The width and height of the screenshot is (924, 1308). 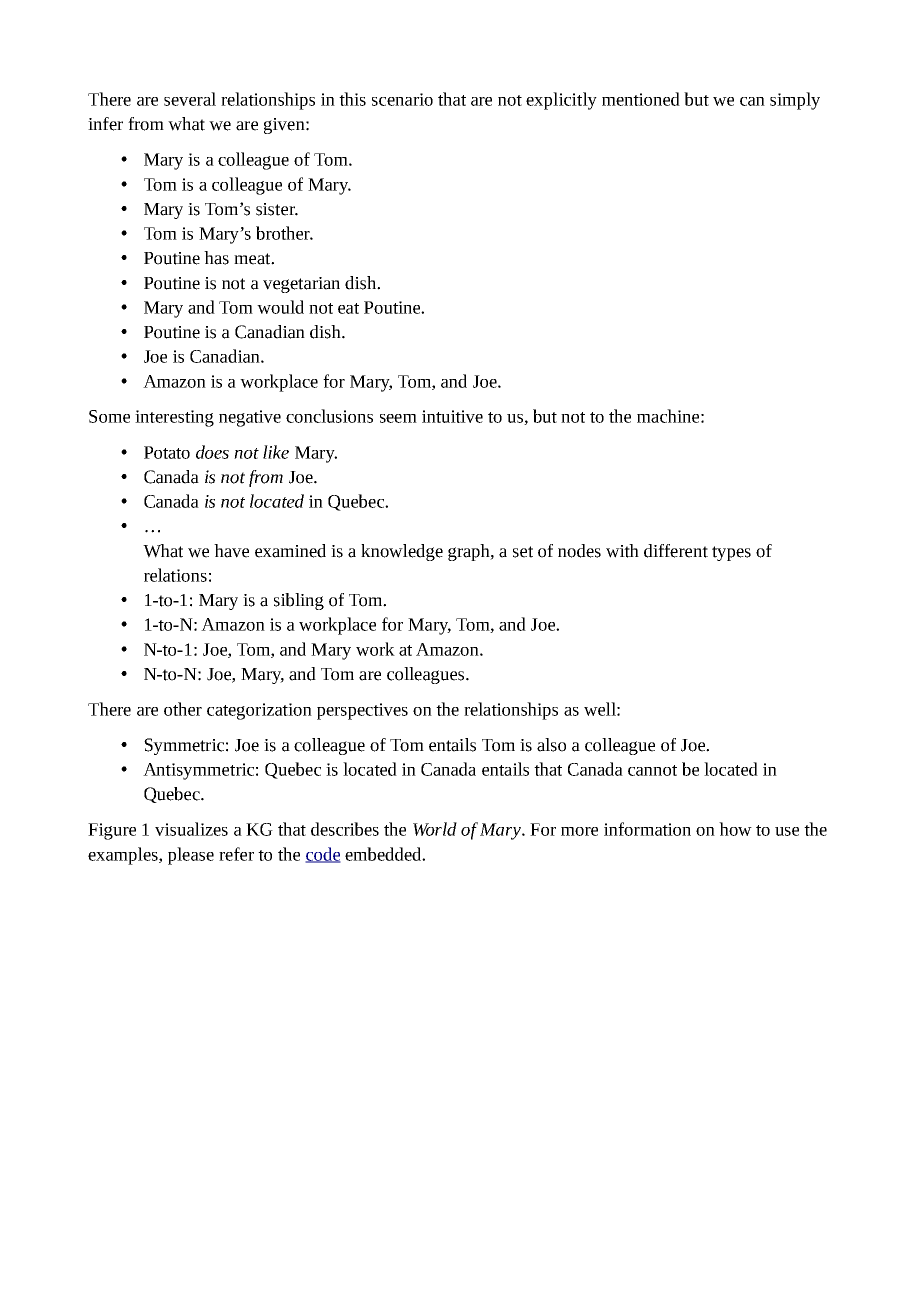 What do you see at coordinates (676, 551) in the screenshot?
I see `different` at bounding box center [676, 551].
